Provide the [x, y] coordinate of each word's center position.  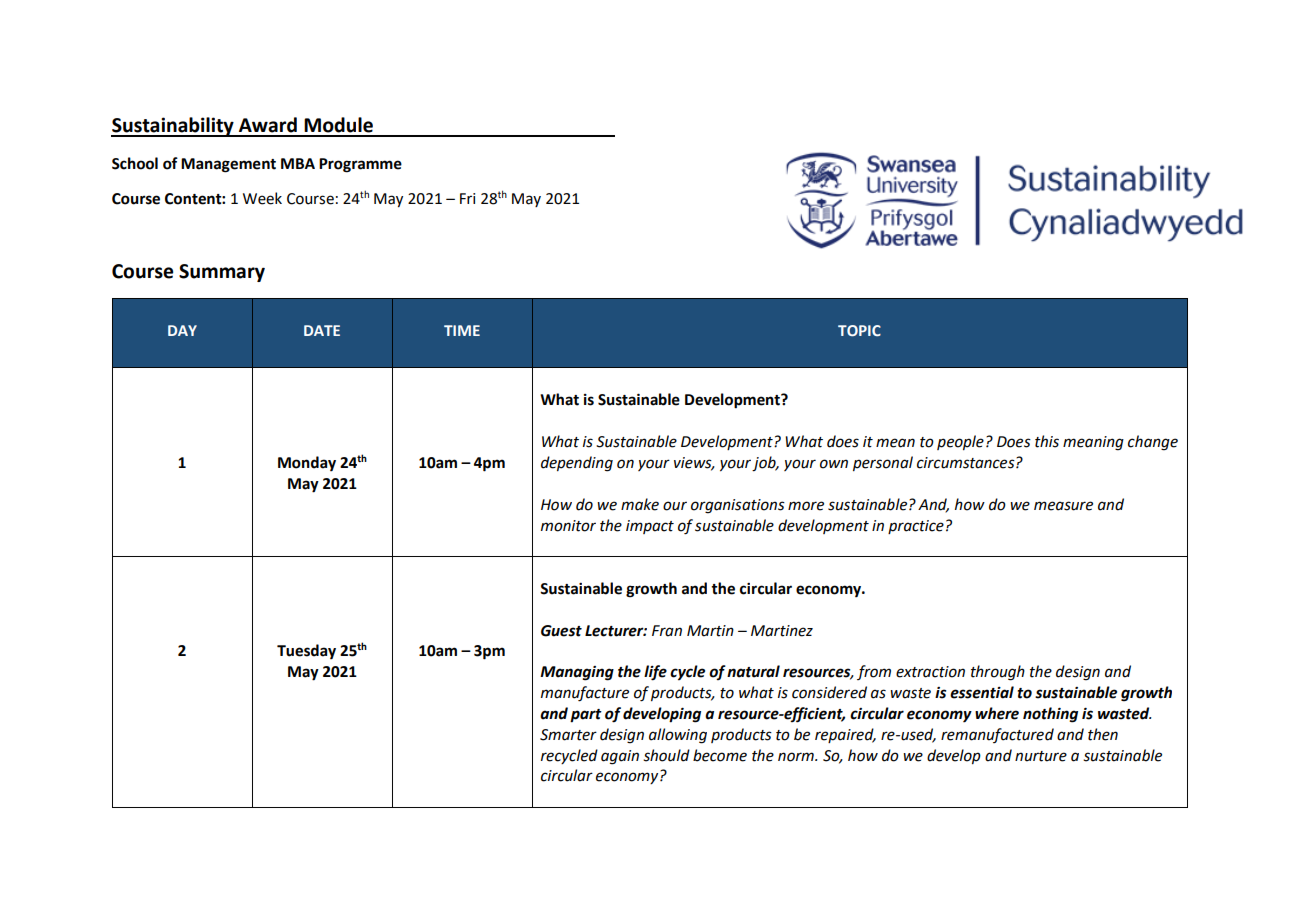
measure [1063, 506]
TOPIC [859, 331]
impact [650, 527]
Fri [467, 198]
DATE [322, 330]
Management [228, 165]
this [1047, 441]
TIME [462, 330]
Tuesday [306, 652]
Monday [307, 464]
